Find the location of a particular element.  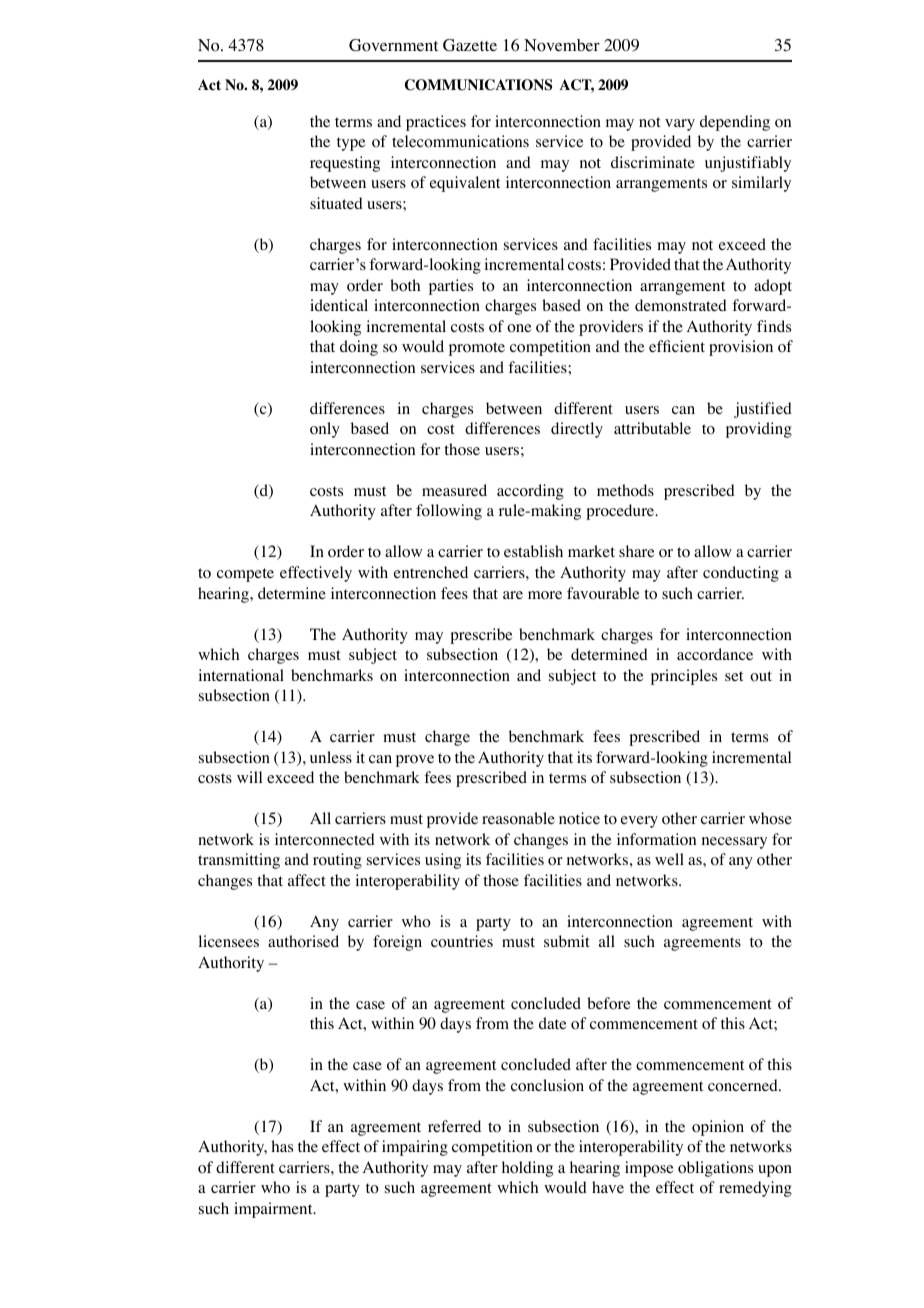

equivalent is located at coordinates (465, 184).
